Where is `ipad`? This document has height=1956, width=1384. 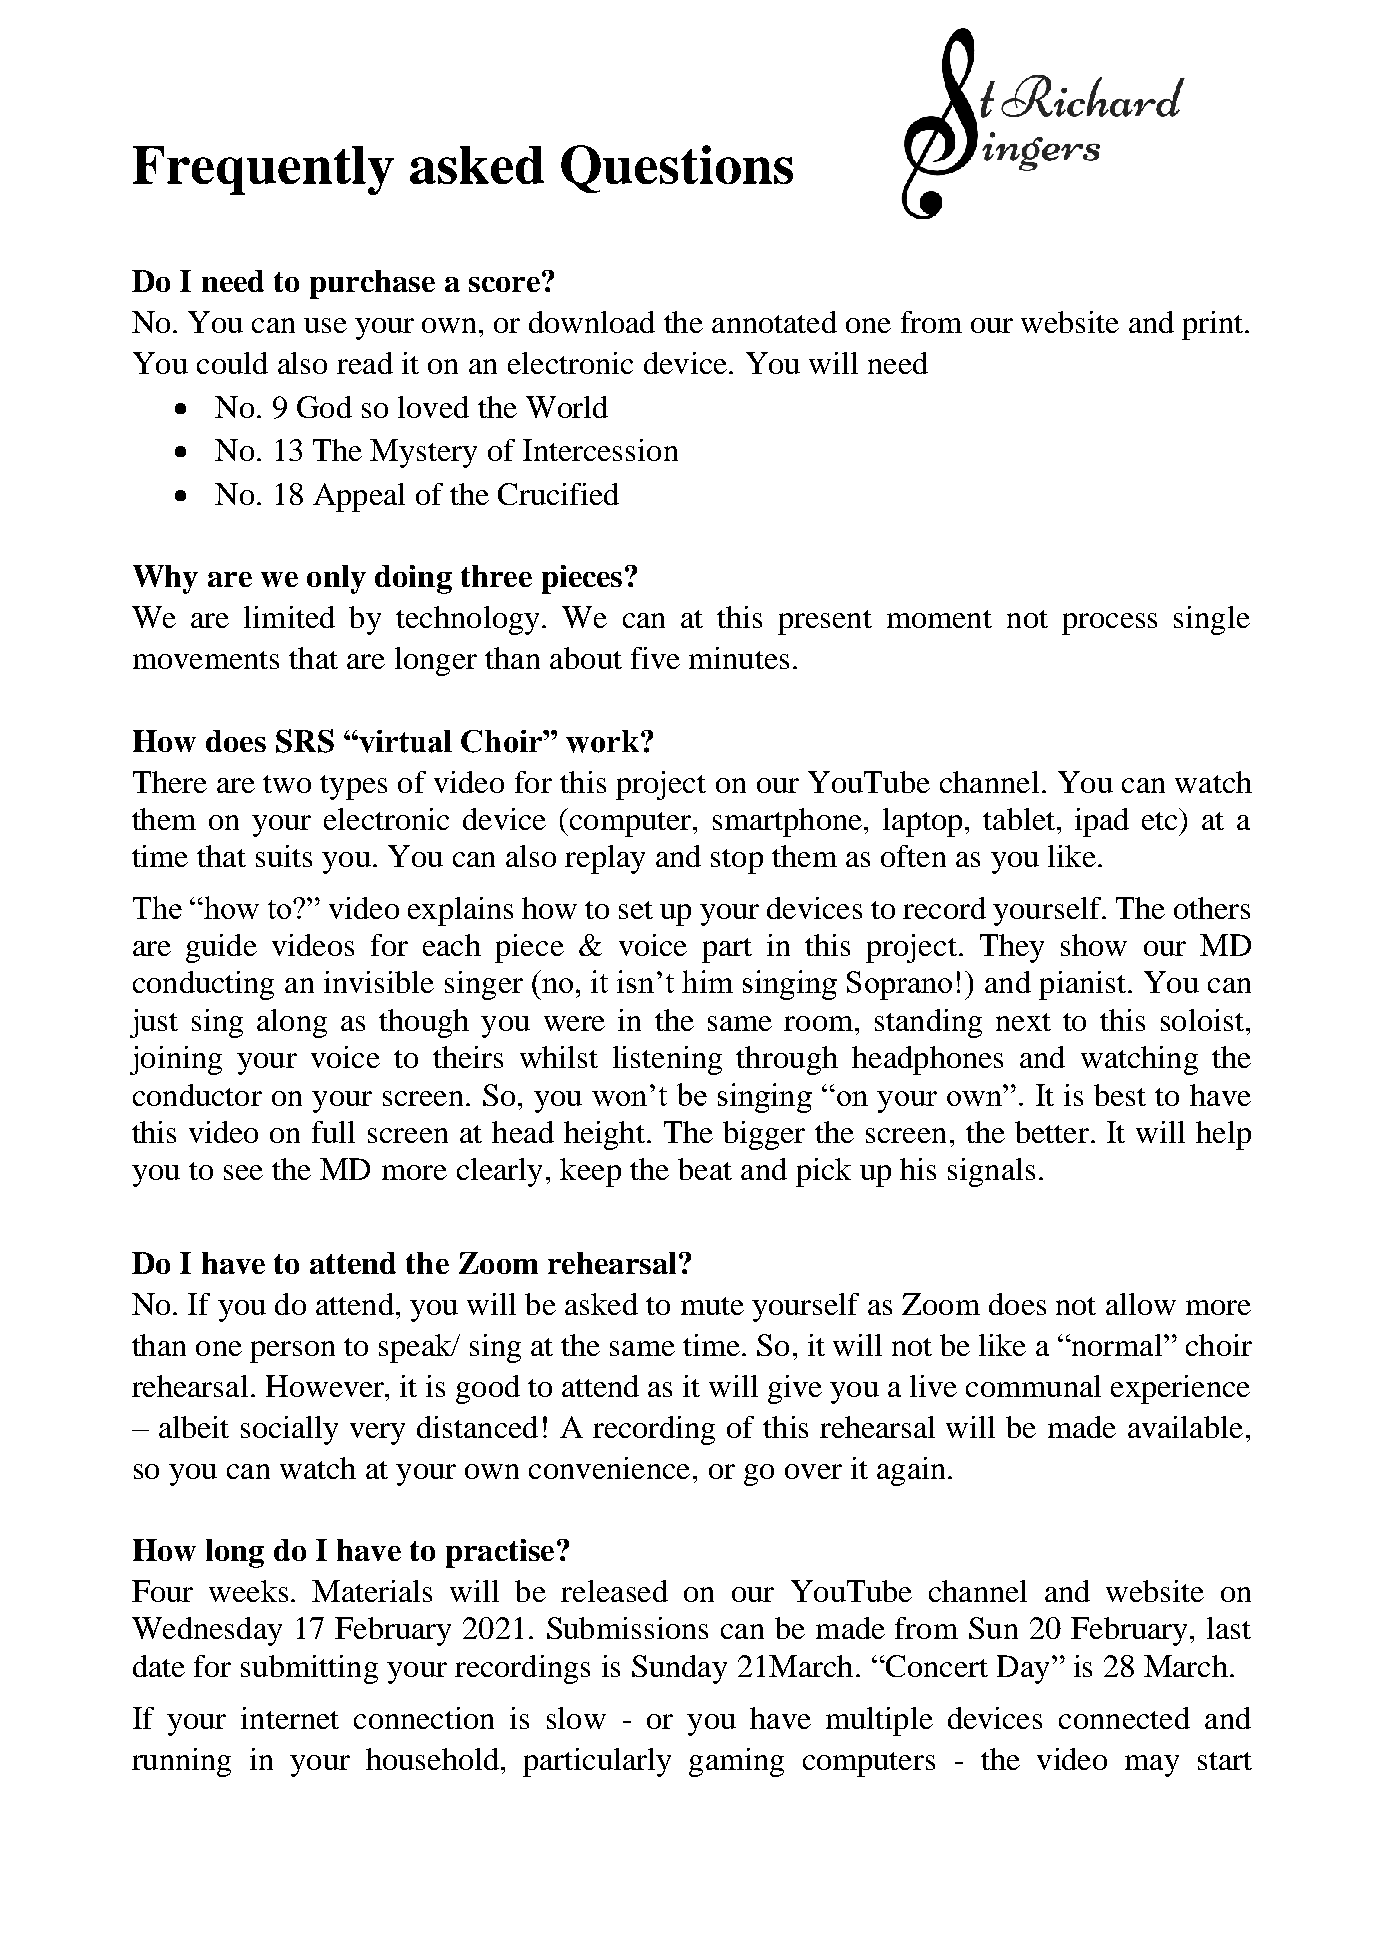 ipad is located at coordinates (1102, 822).
